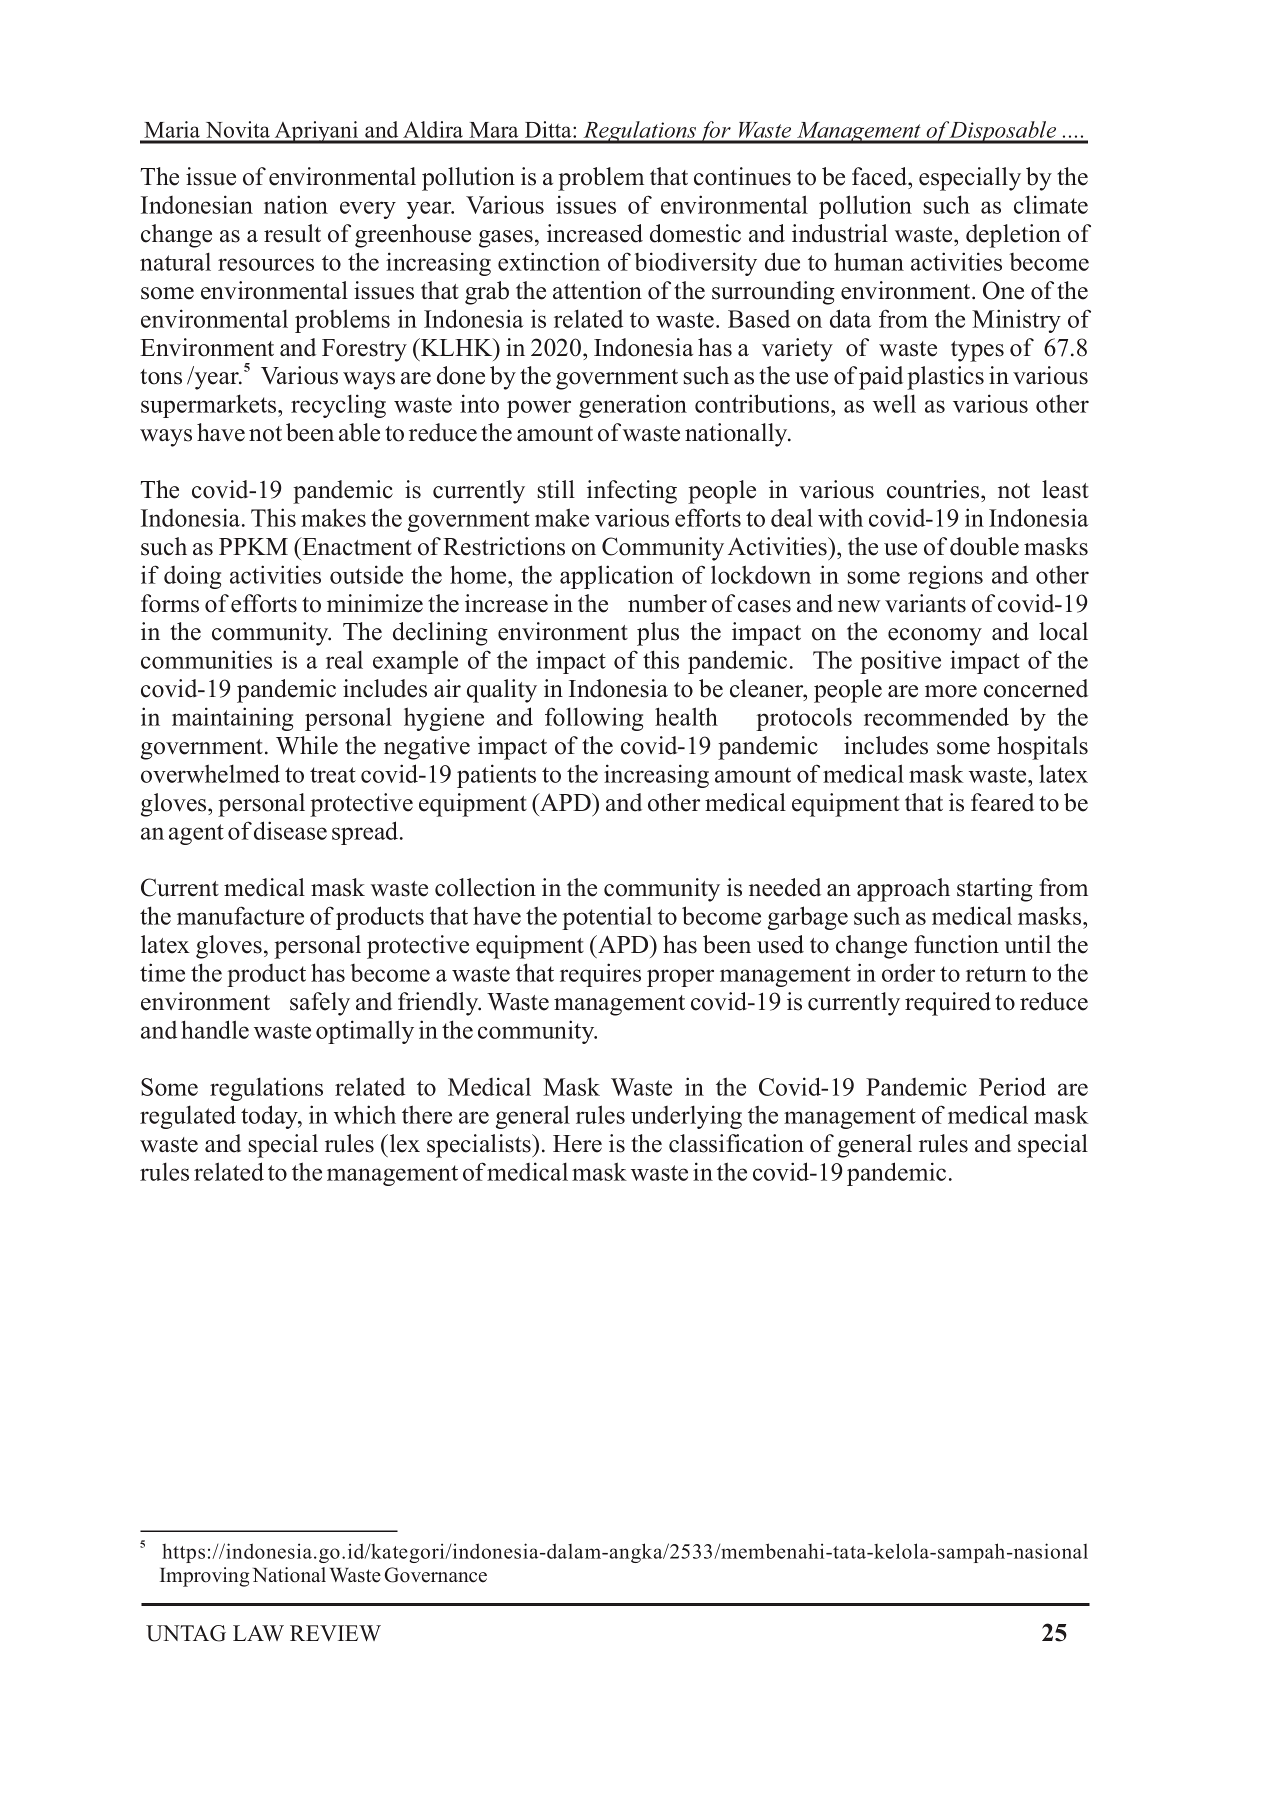  Describe the element at coordinates (258, 1633) in the screenshot. I see `LAW` at that location.
